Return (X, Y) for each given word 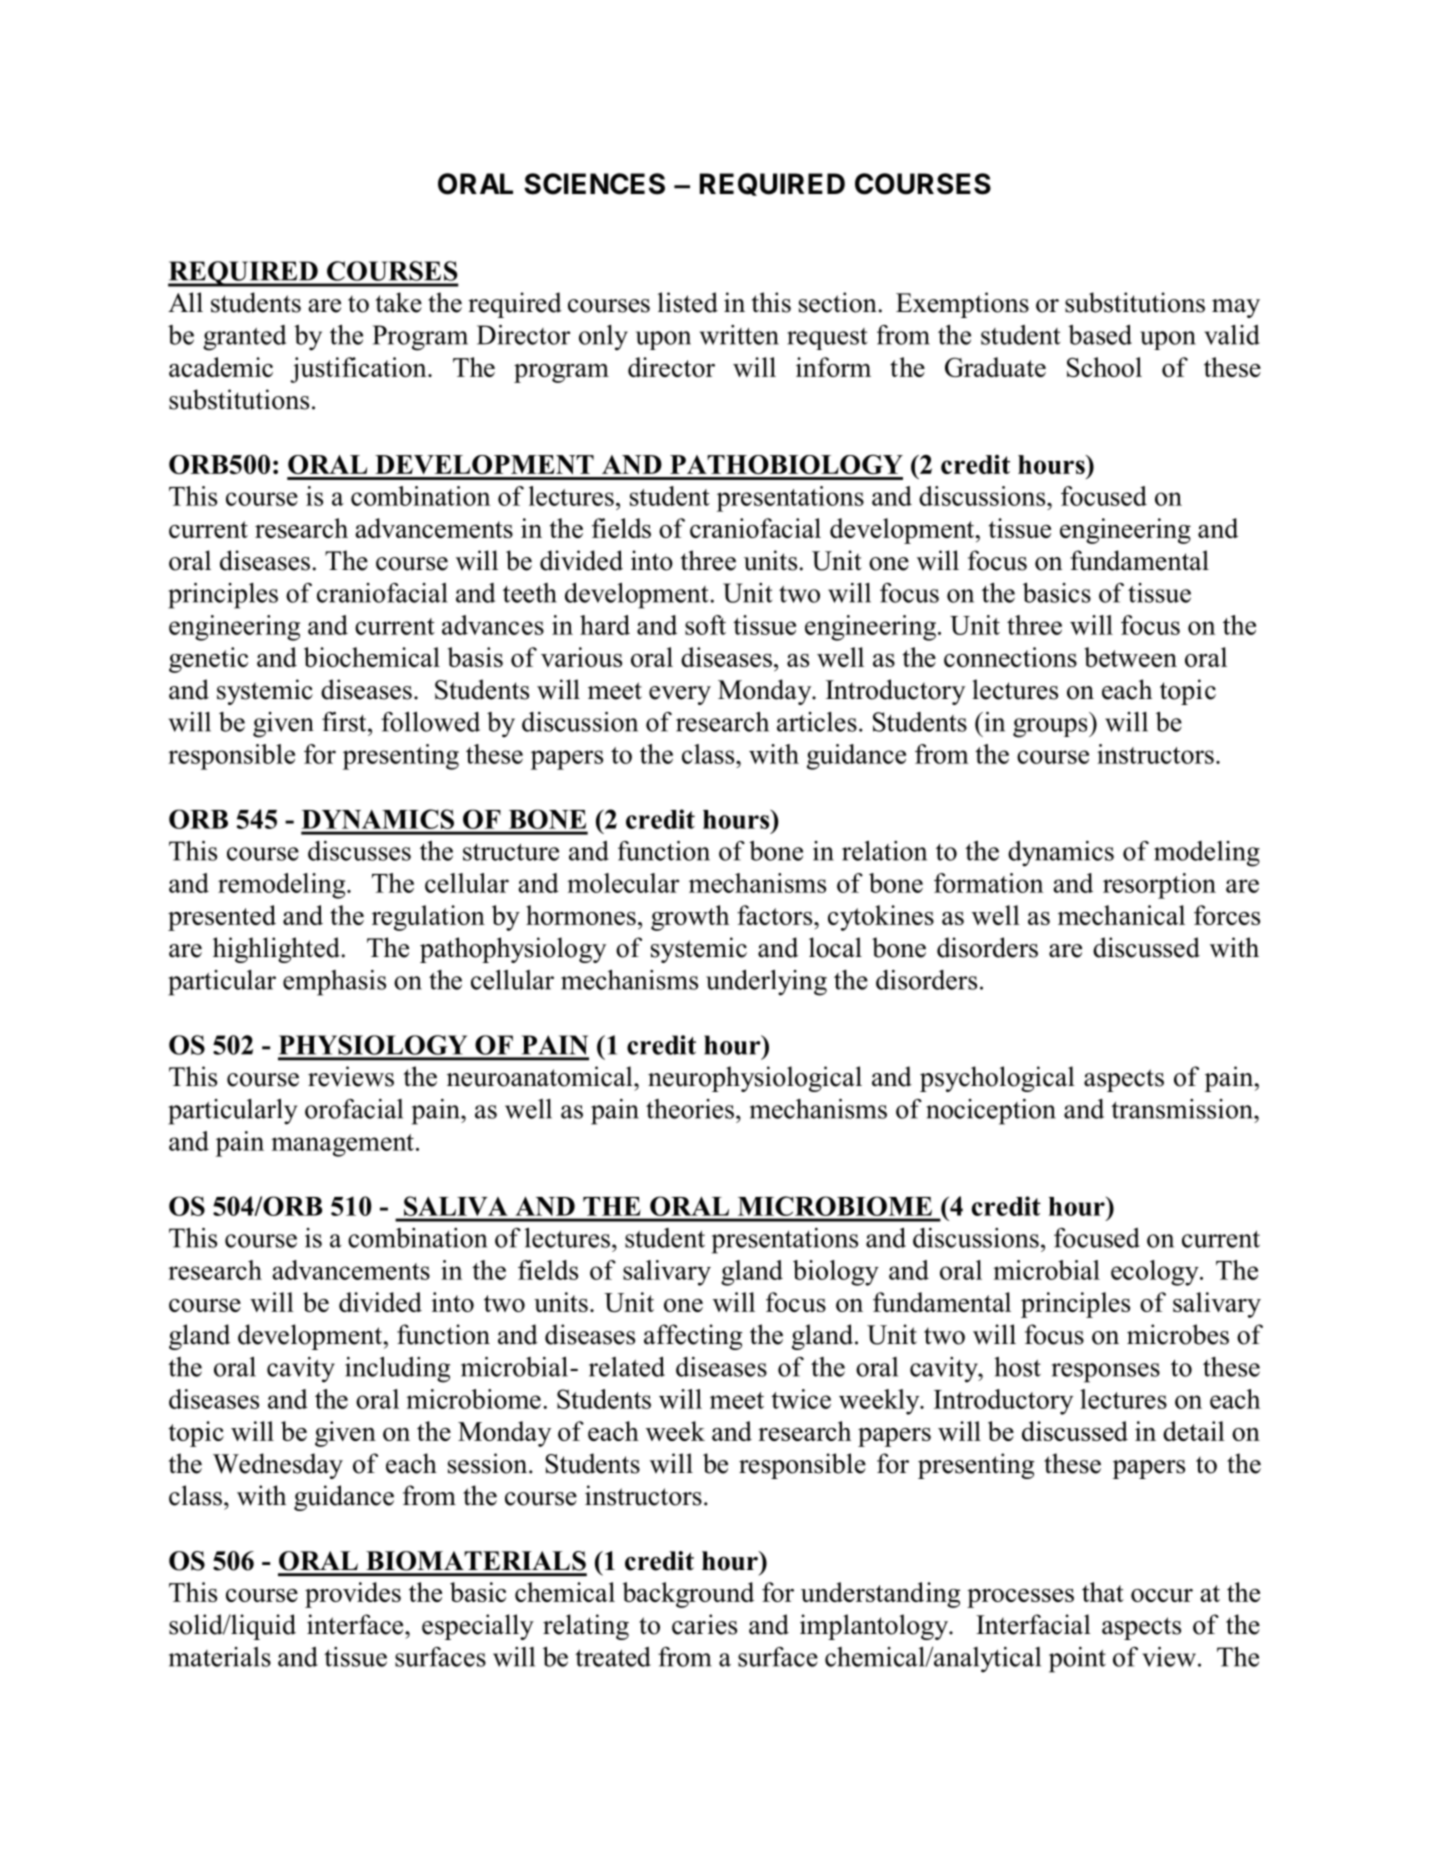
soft (705, 625)
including (397, 1370)
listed (688, 302)
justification (359, 370)
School (1104, 367)
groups (1051, 728)
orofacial (354, 1109)
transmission (1183, 1109)
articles (817, 722)
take (398, 302)
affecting (693, 1337)
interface (356, 1624)
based (1100, 335)
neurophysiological (755, 1079)
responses (1106, 1373)
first (345, 722)
